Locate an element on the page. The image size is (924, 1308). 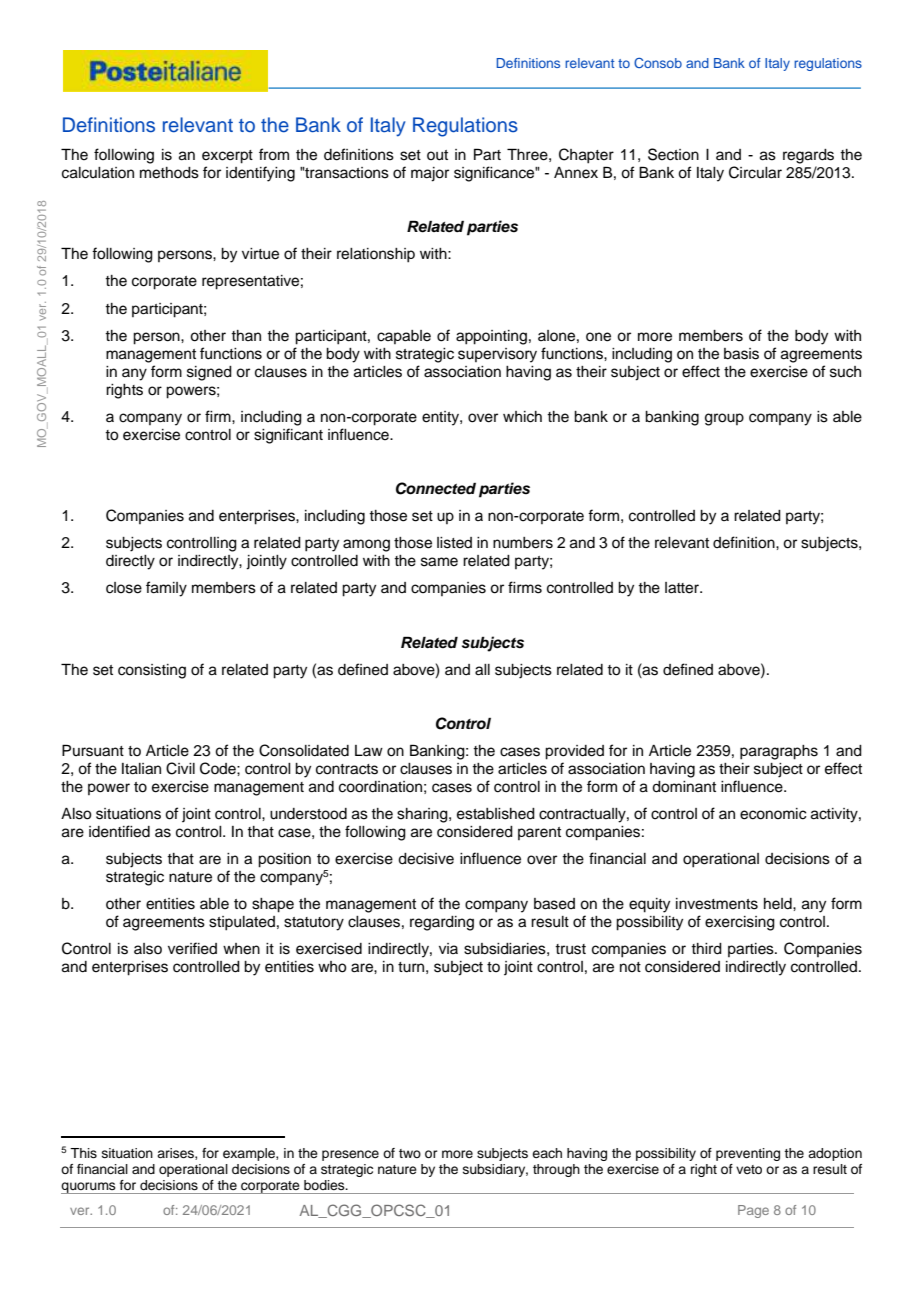
decisive is located at coordinates (426, 859).
